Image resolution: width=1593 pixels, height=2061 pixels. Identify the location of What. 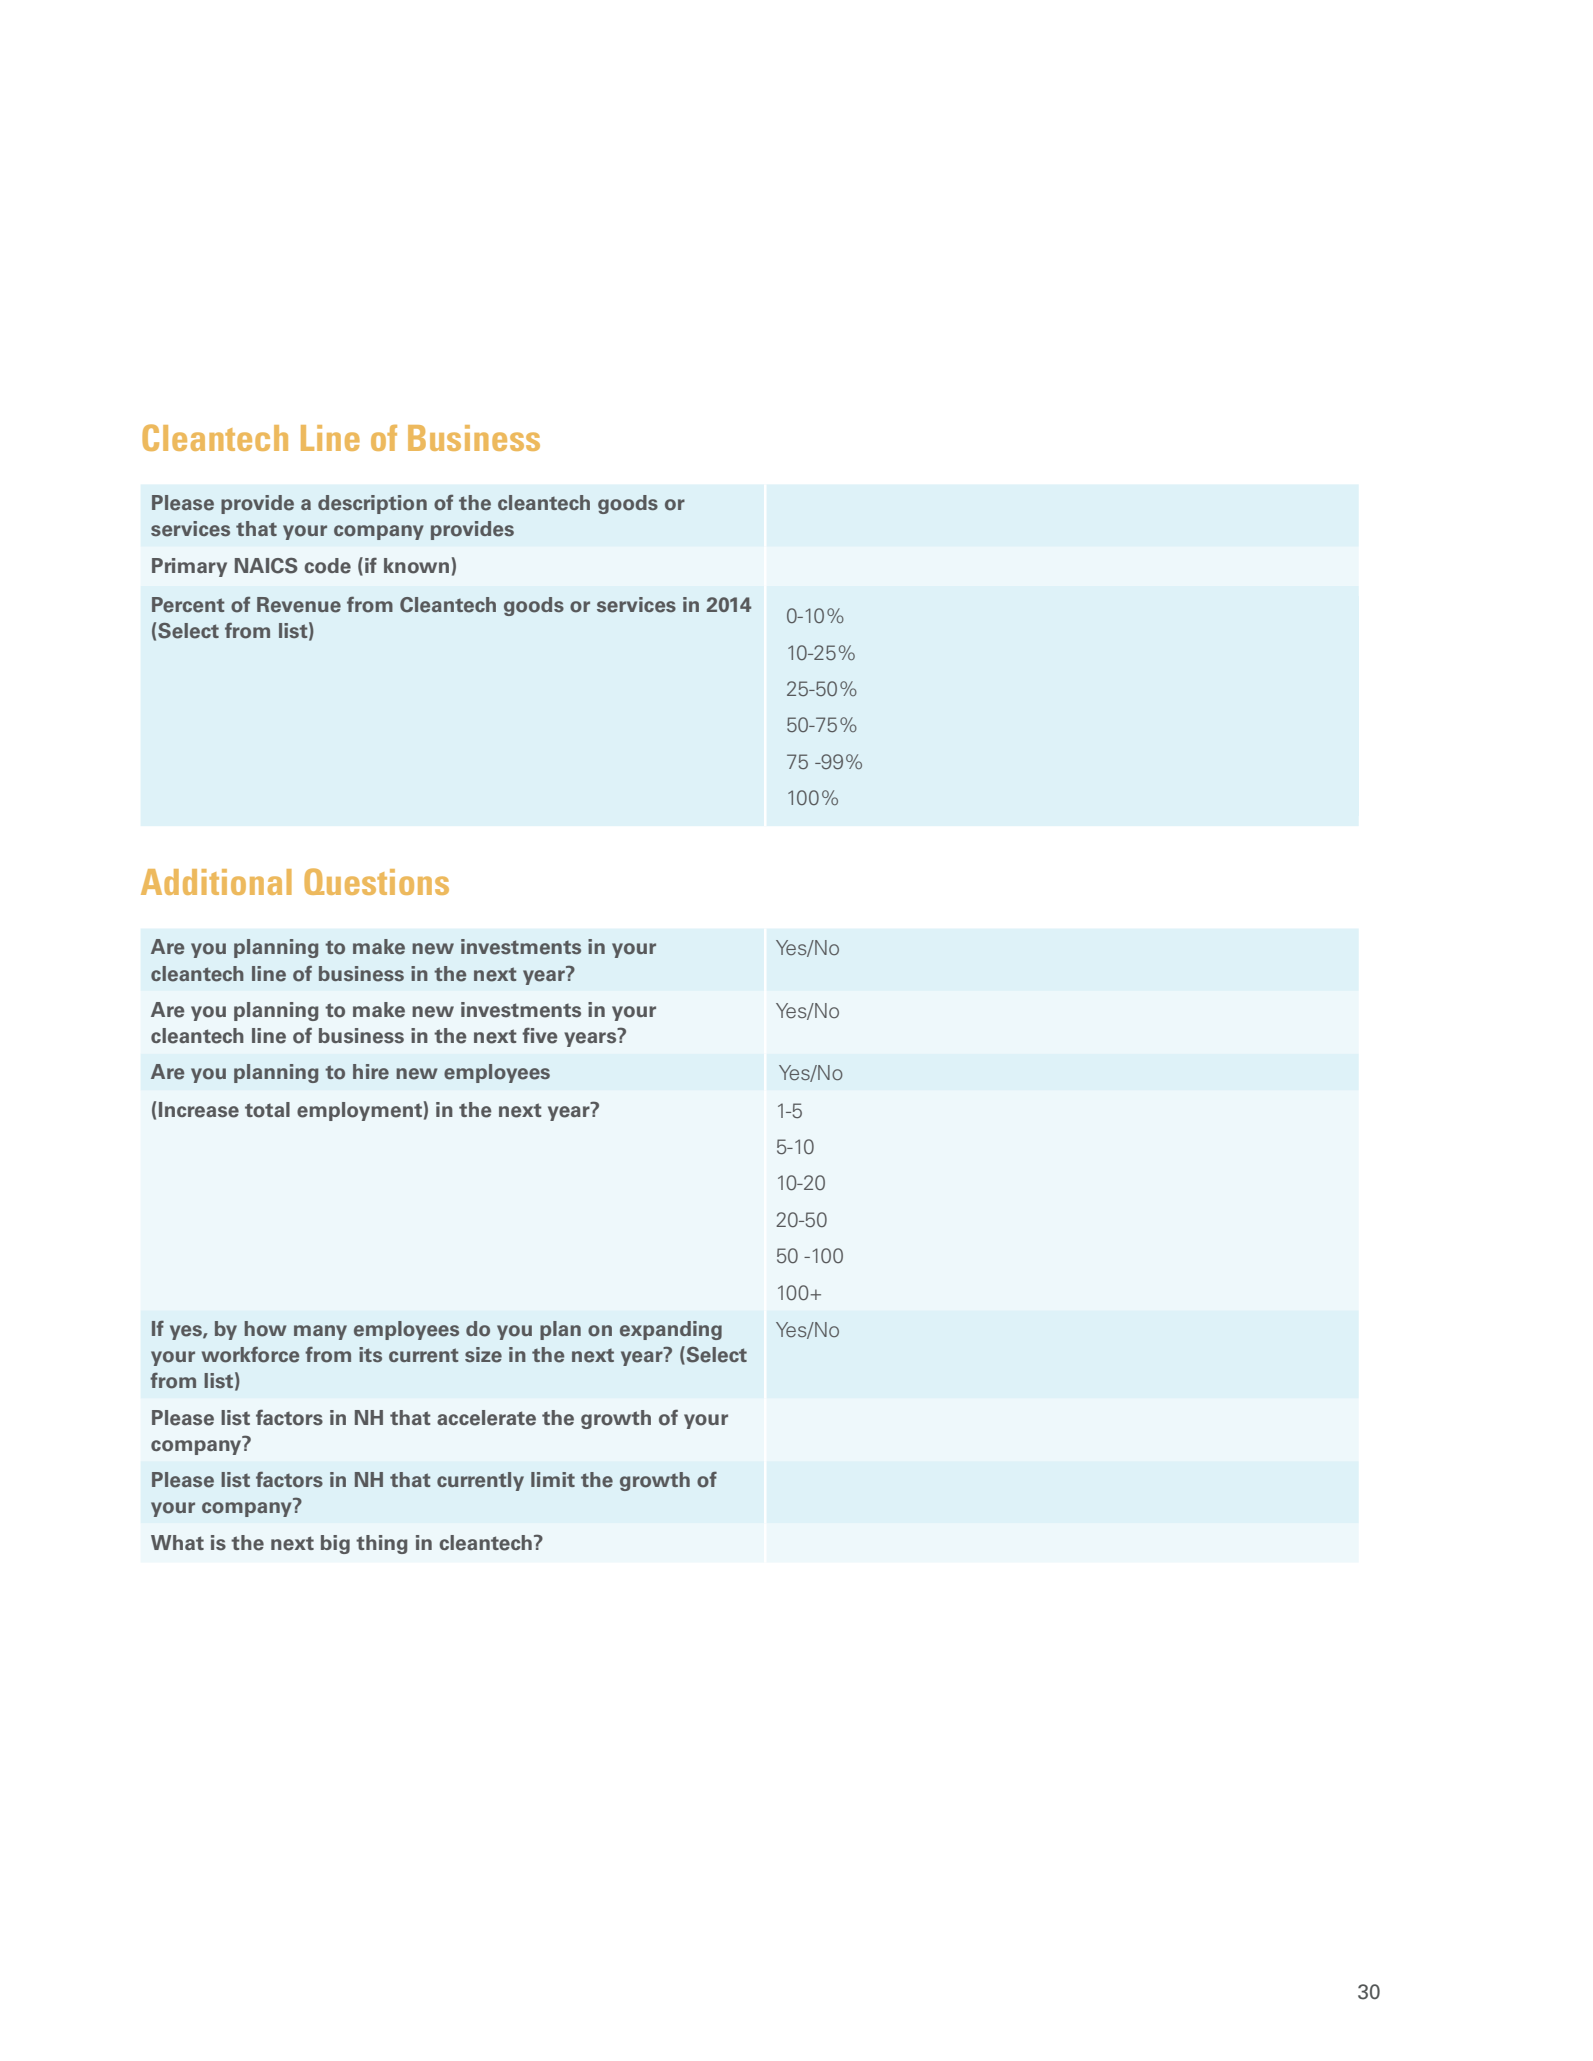
(177, 1542).
